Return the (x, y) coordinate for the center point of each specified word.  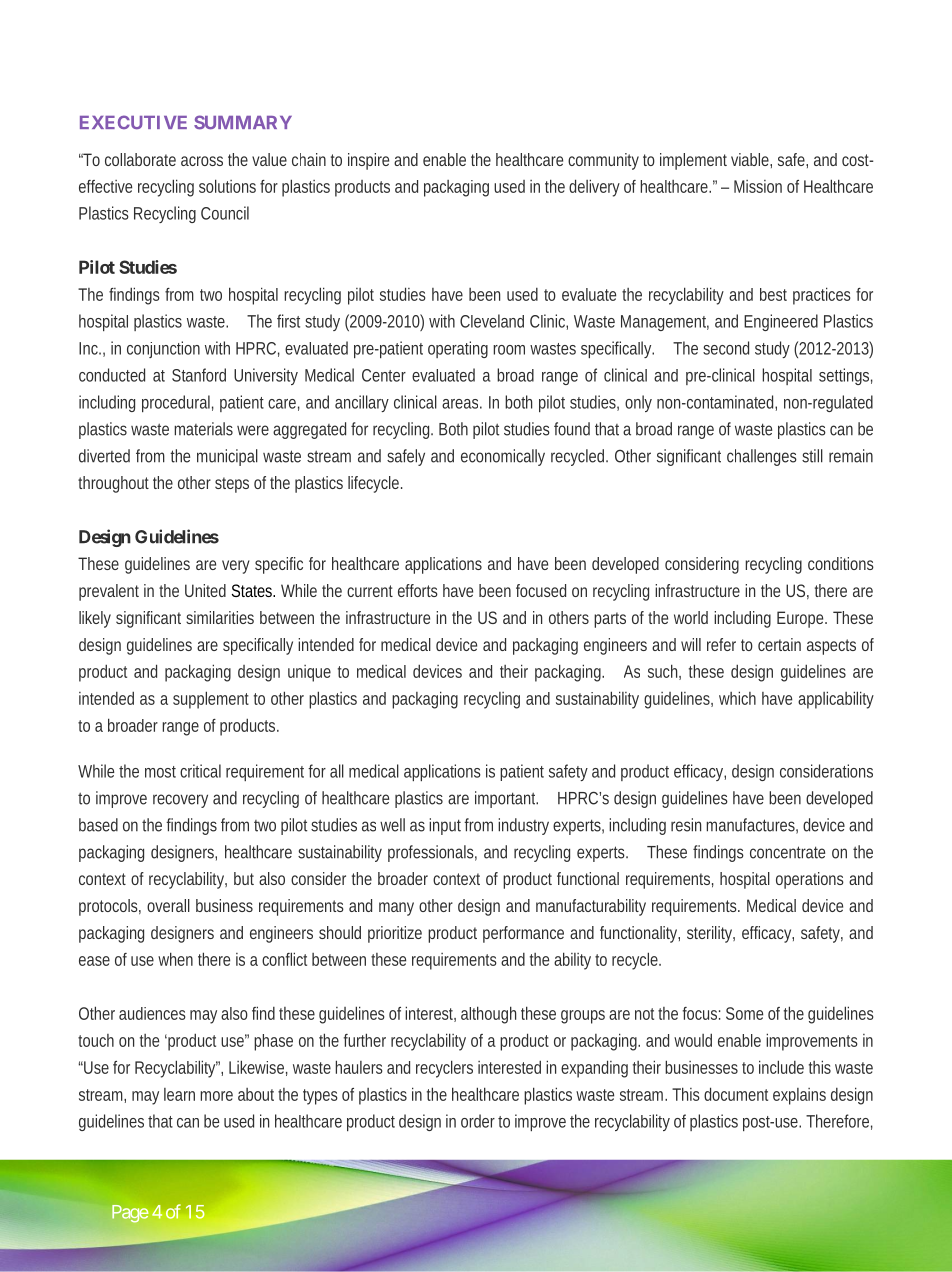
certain (779, 644)
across (202, 161)
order (480, 1121)
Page (130, 1214)
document (736, 1094)
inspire (368, 161)
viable (751, 160)
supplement (211, 700)
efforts (418, 590)
